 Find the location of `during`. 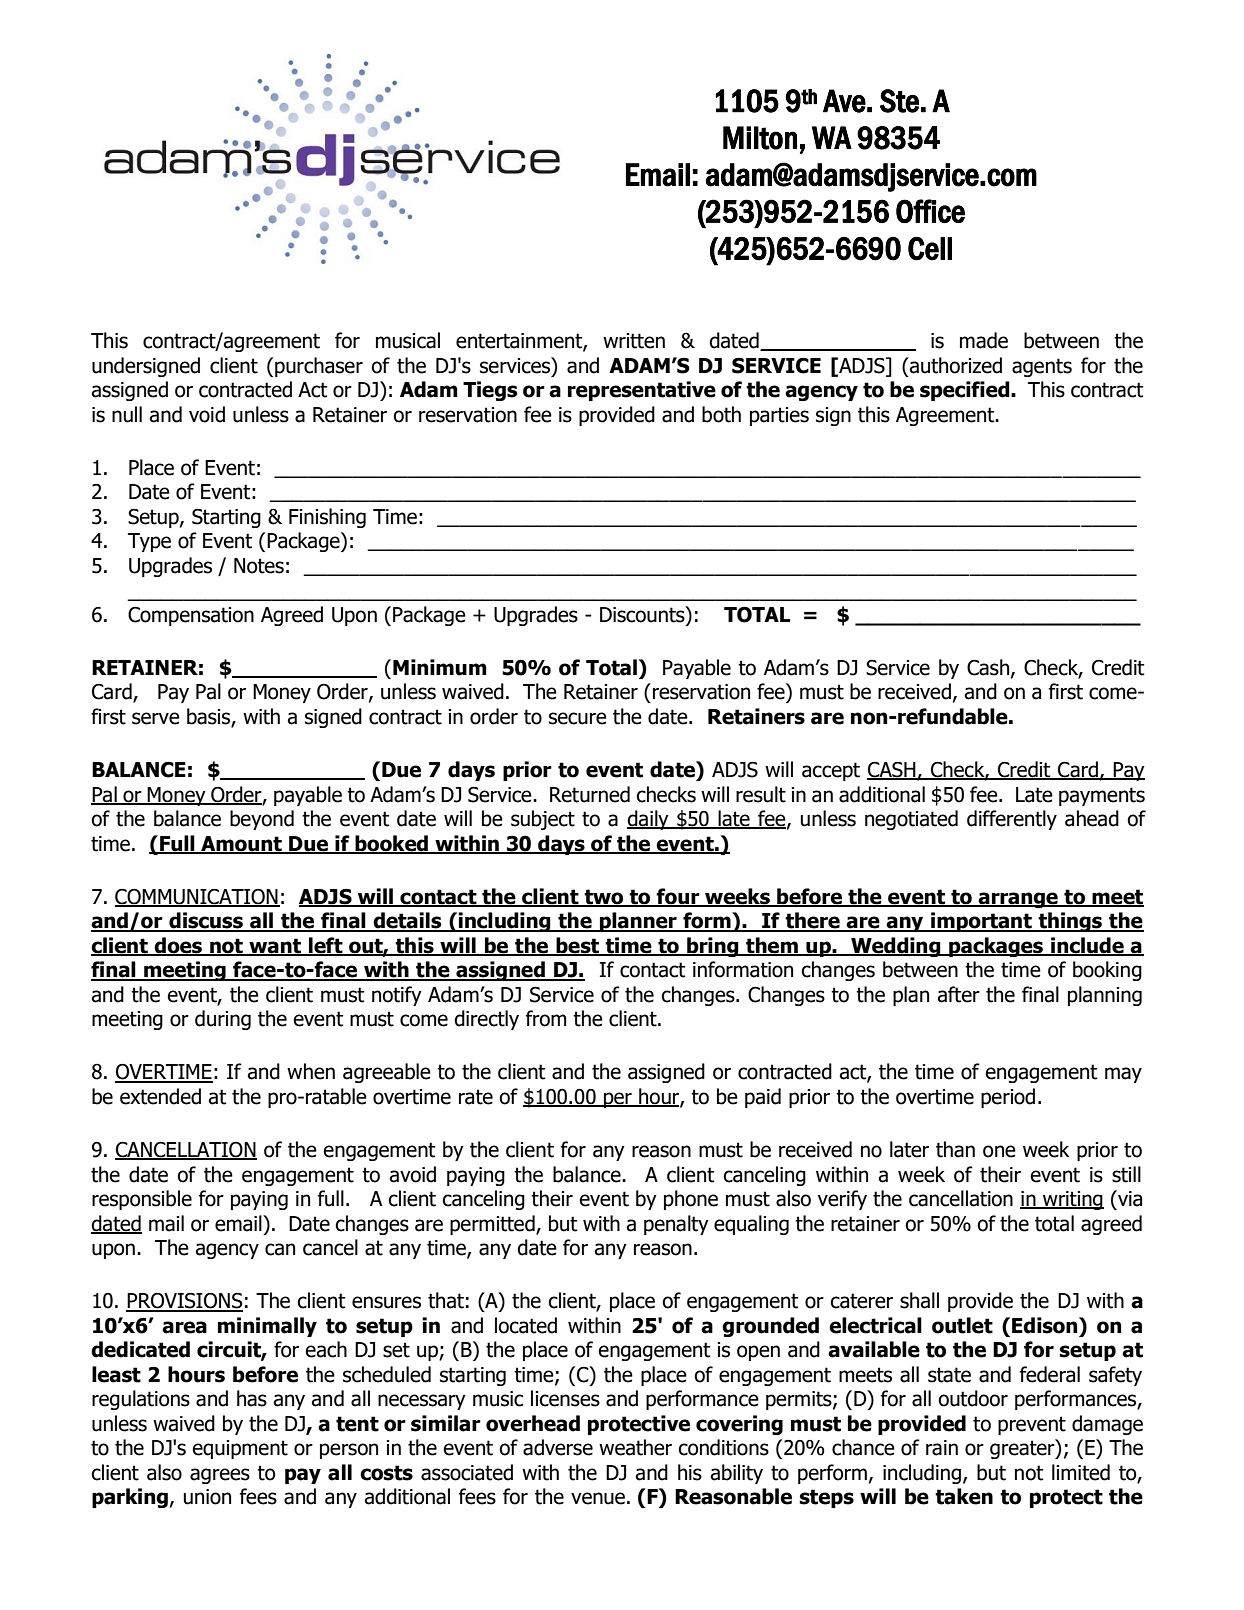

during is located at coordinates (223, 1020).
